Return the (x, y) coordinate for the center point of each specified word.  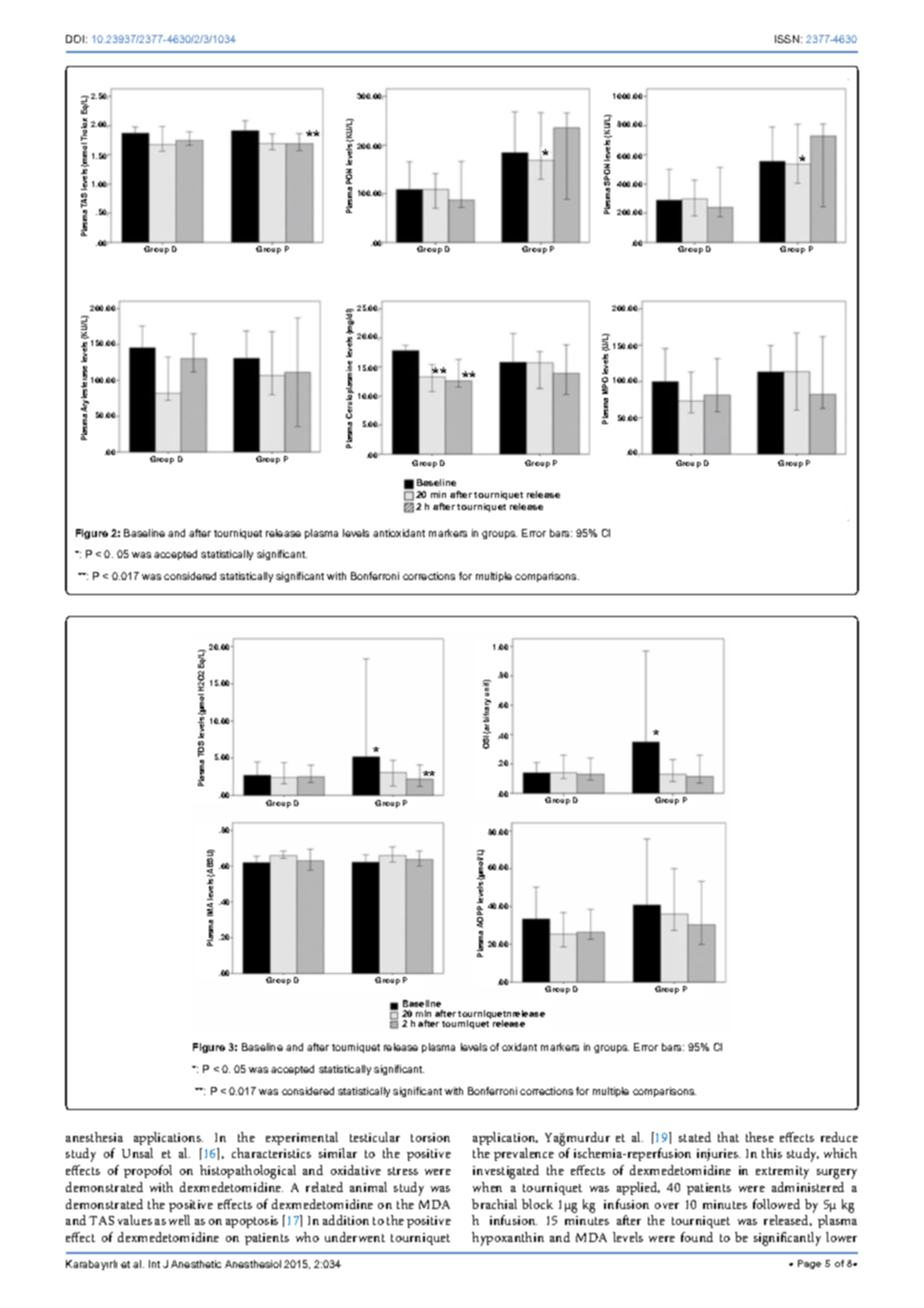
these (760, 1137)
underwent (355, 1237)
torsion (430, 1137)
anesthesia (94, 1137)
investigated (506, 1172)
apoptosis (252, 1222)
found (697, 1237)
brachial (494, 1204)
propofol (148, 1171)
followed (776, 1204)
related (324, 1187)
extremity (782, 1172)
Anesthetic (196, 1264)
